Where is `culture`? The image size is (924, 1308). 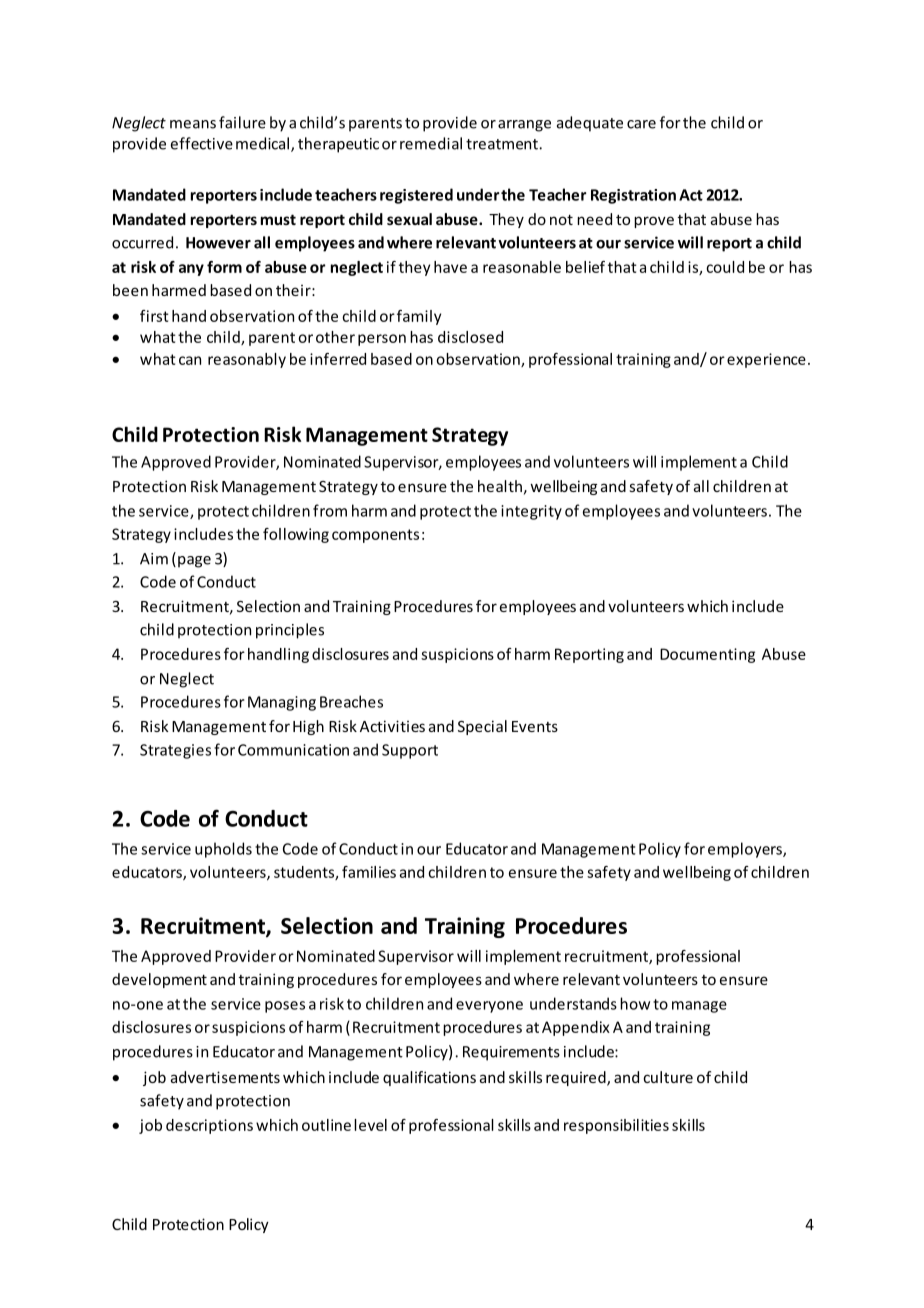 culture is located at coordinates (668, 1077).
